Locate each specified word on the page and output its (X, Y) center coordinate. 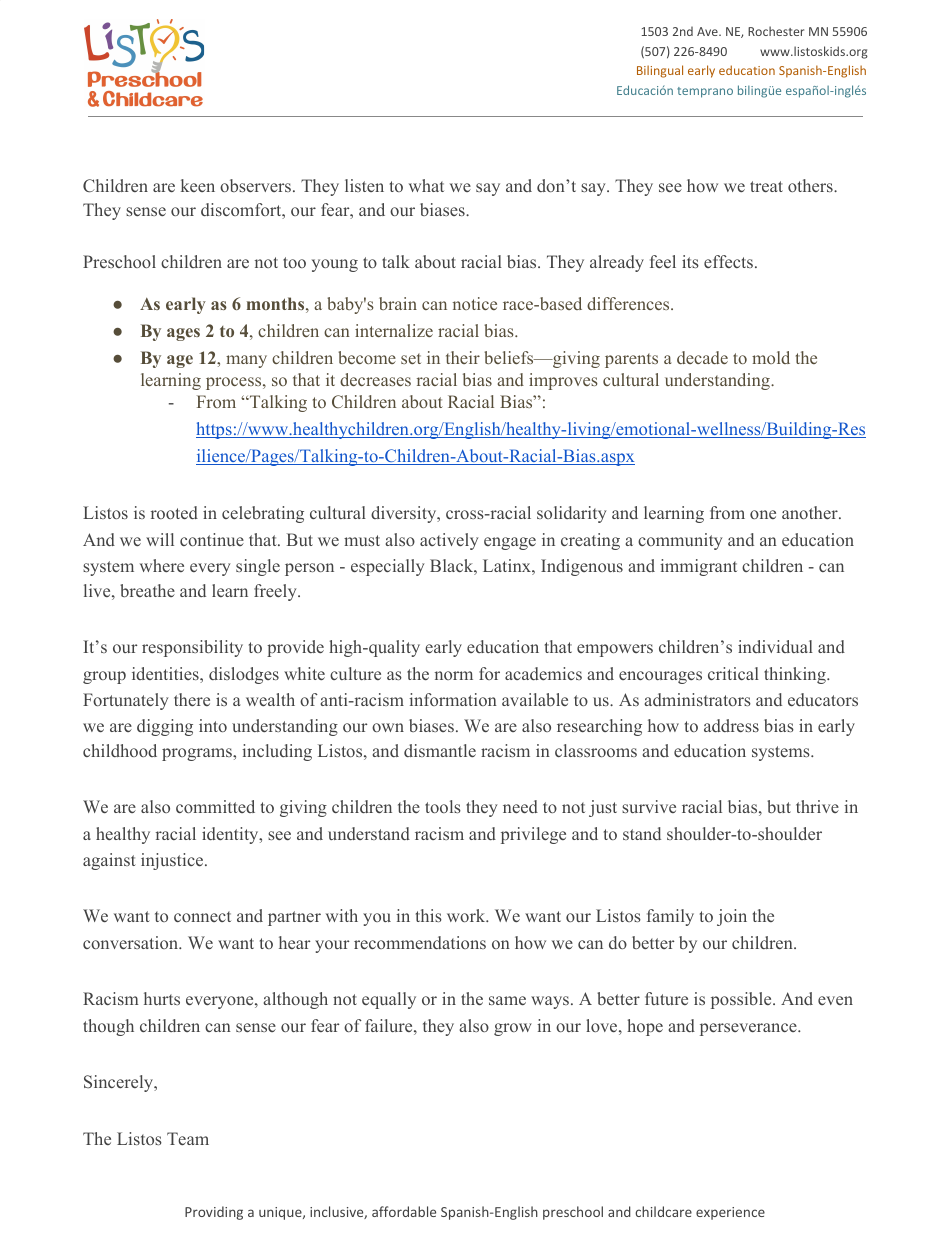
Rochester (776, 31)
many (246, 361)
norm (454, 675)
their (463, 357)
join (732, 917)
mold (771, 357)
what (426, 185)
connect (202, 916)
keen (198, 185)
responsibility (192, 648)
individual (775, 646)
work (467, 915)
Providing (214, 1213)
